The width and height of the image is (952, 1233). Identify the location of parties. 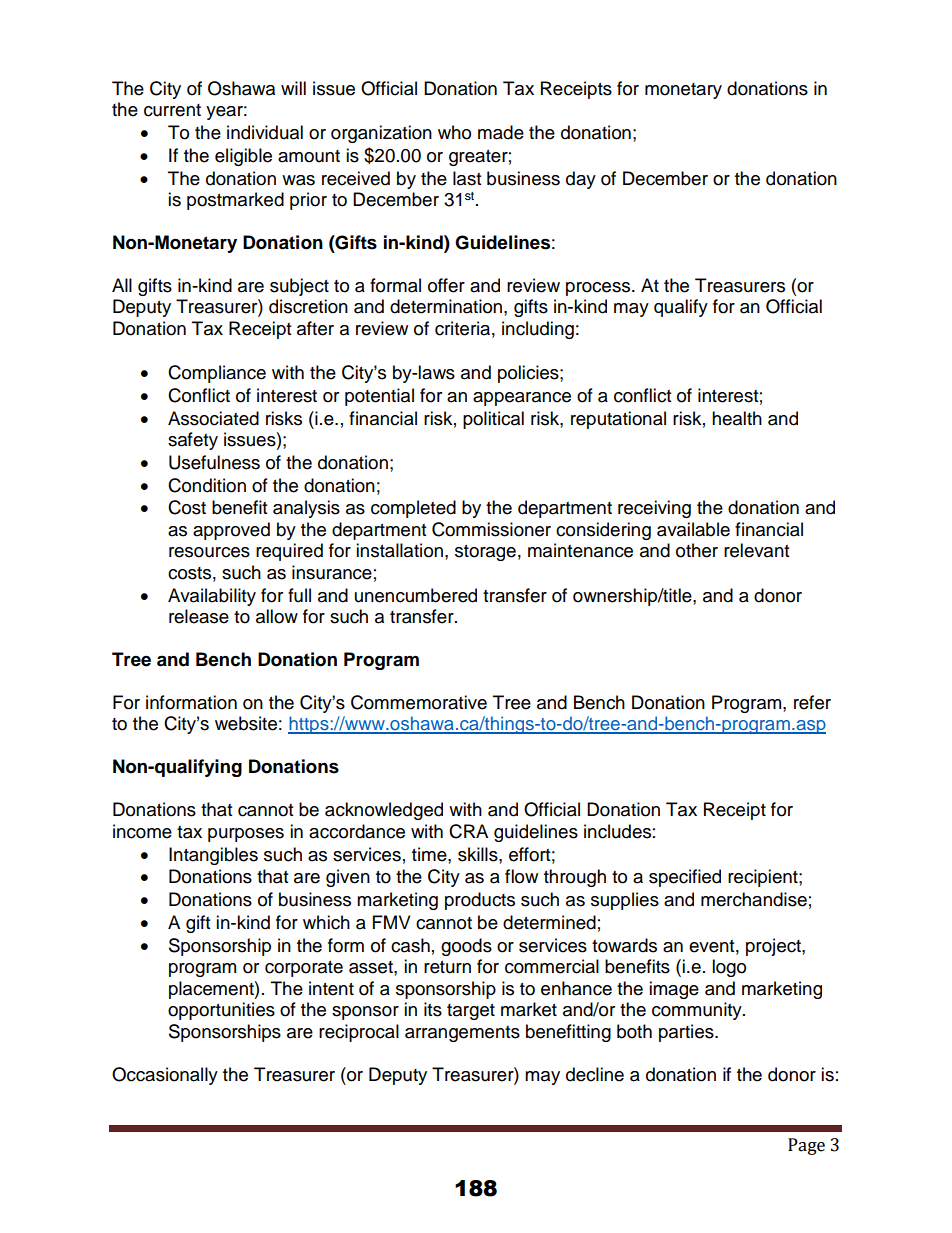
(687, 1033).
